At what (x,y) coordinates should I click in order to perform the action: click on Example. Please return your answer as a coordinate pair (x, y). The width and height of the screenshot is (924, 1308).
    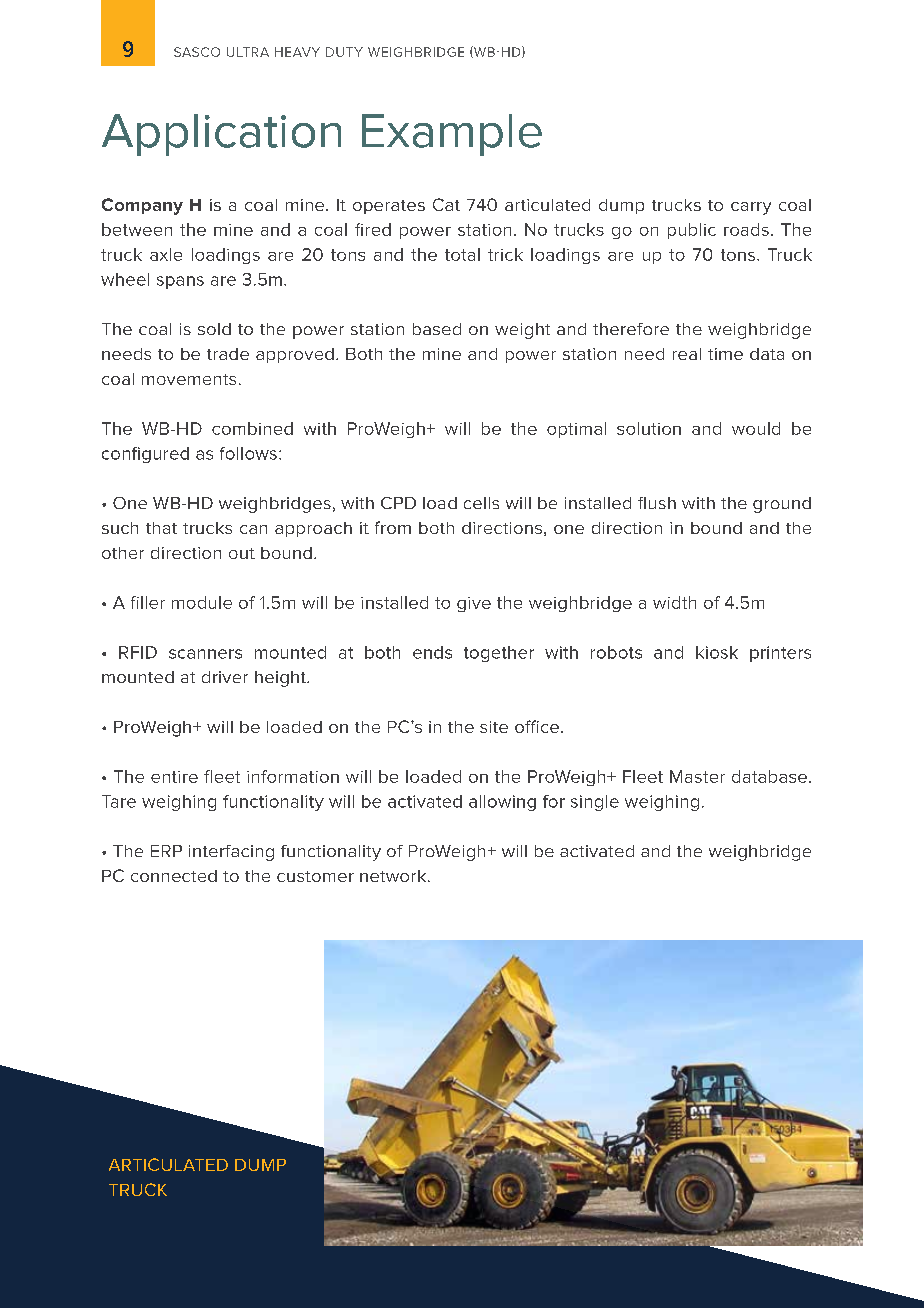
    Looking at the image, I should click on (452, 135).
